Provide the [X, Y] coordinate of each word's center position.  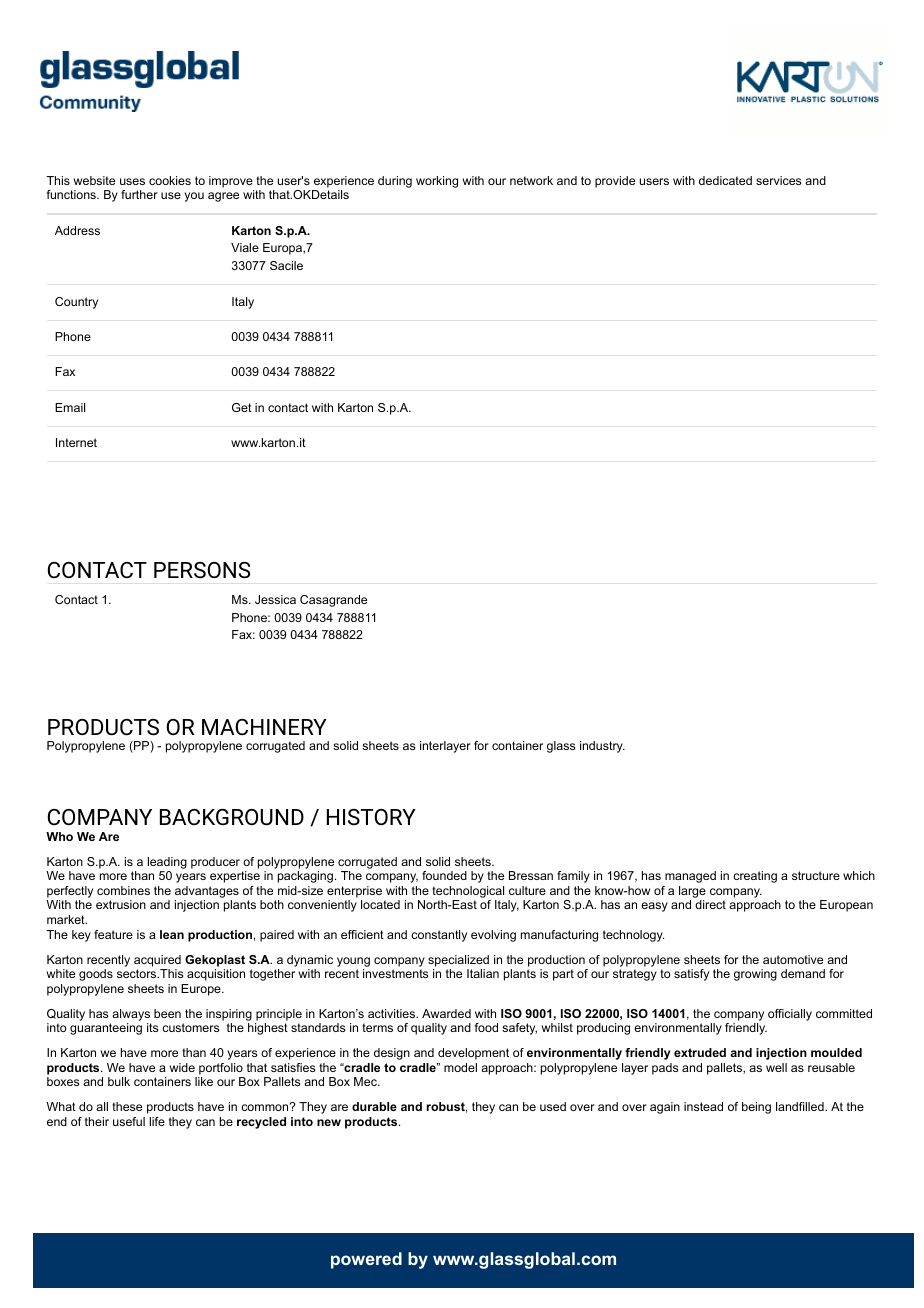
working [437, 182]
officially [790, 1015]
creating [755, 877]
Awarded [446, 1013]
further [139, 194]
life [157, 1121]
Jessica [275, 599]
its [152, 1027]
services [778, 180]
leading [167, 863]
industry [602, 747]
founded [444, 875]
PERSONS [202, 570]
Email [70, 407]
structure [816, 875]
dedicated [725, 180]
